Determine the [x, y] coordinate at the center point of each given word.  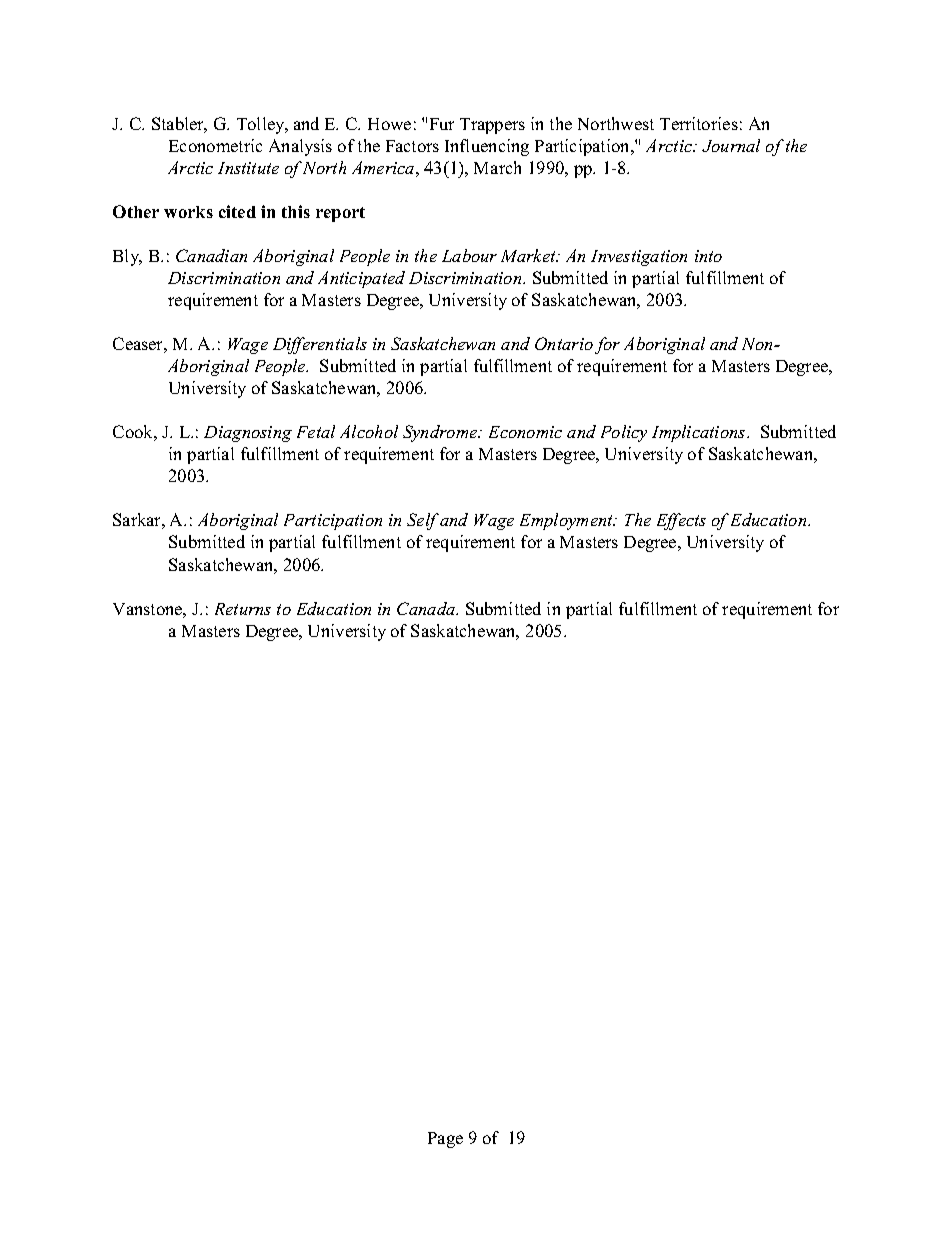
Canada [427, 608]
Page [445, 1140]
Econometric [215, 145]
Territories [699, 123]
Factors [412, 146]
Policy [624, 433]
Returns [243, 609]
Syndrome [441, 433]
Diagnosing [248, 434]
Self [423, 521]
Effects [681, 521]
